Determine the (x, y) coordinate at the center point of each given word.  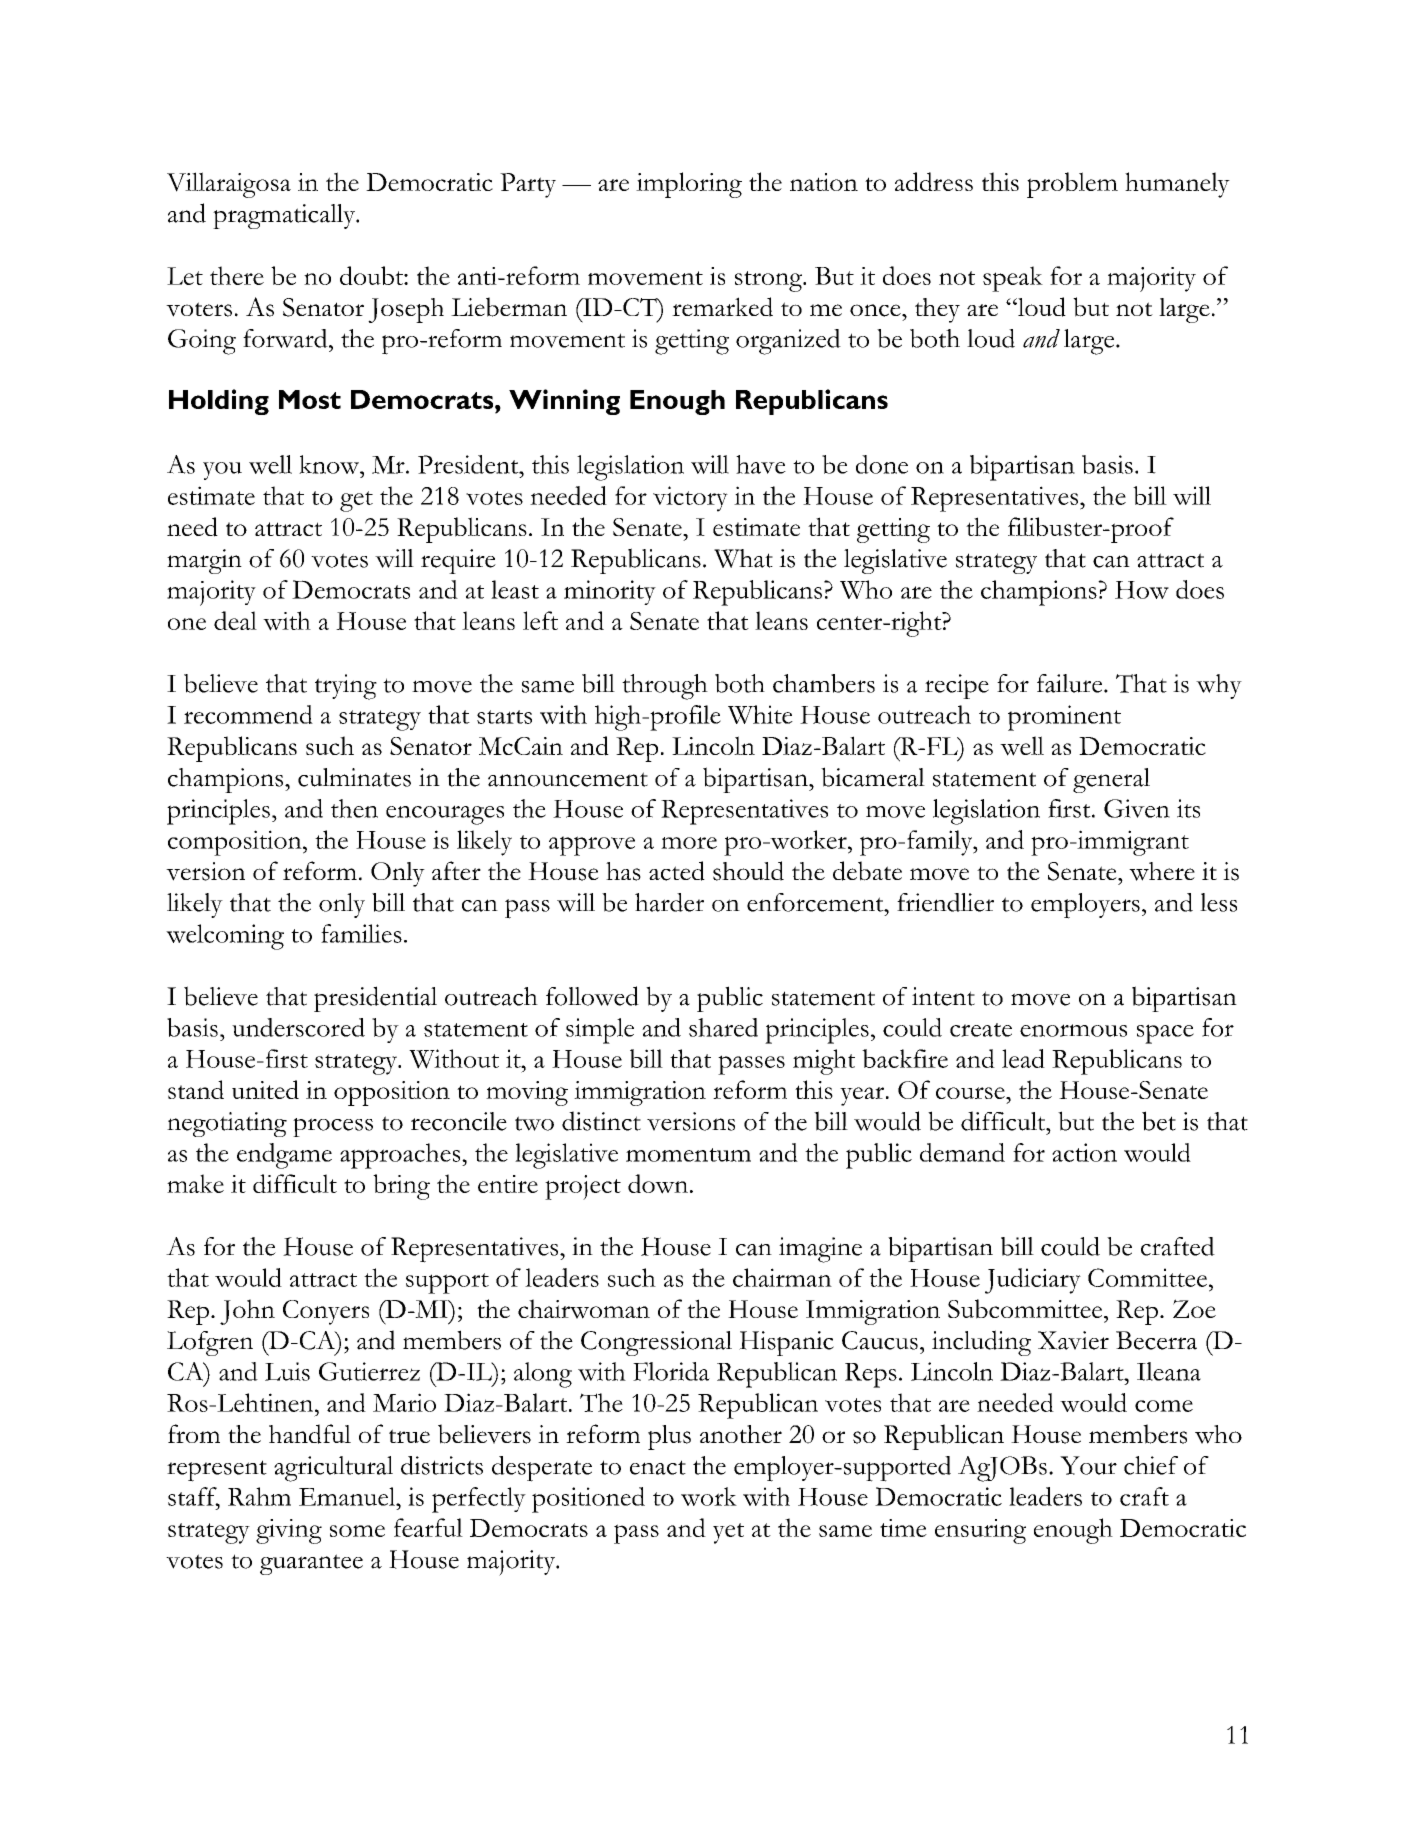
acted (677, 871)
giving (289, 1531)
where (1162, 871)
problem (1072, 185)
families (361, 933)
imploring (689, 185)
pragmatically (285, 216)
